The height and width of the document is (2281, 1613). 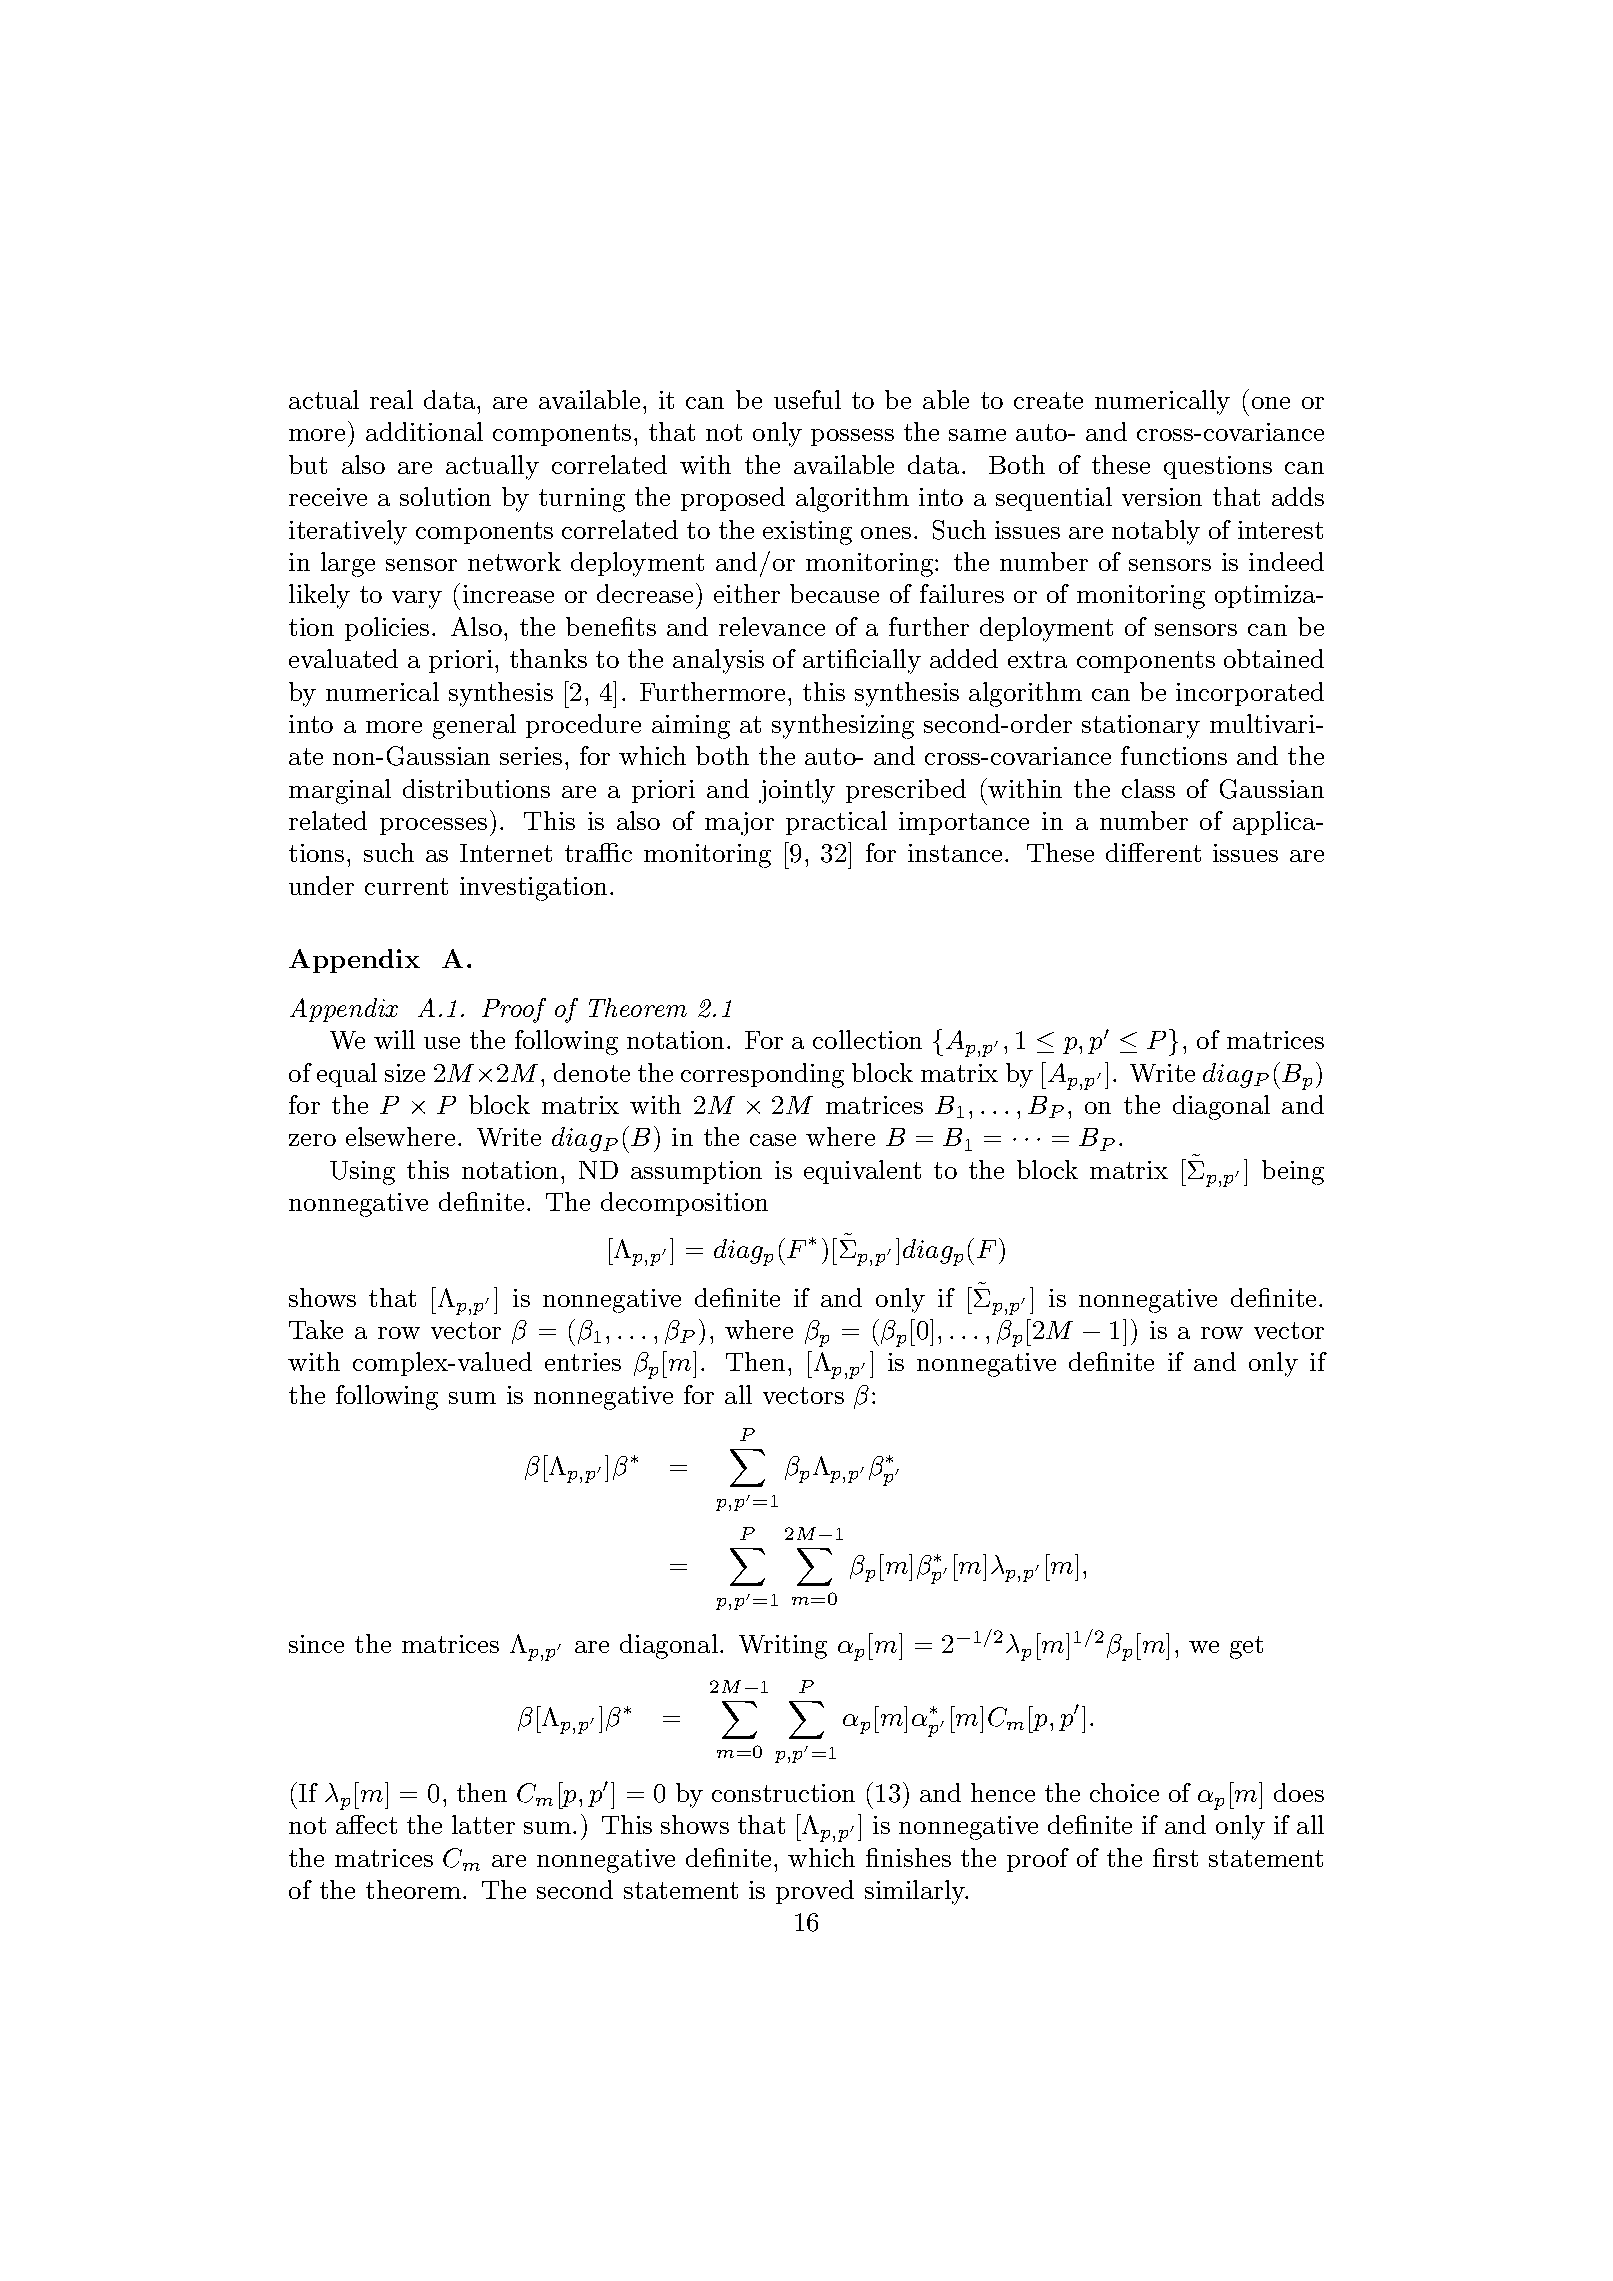 I want to click on case, so click(x=773, y=1140).
